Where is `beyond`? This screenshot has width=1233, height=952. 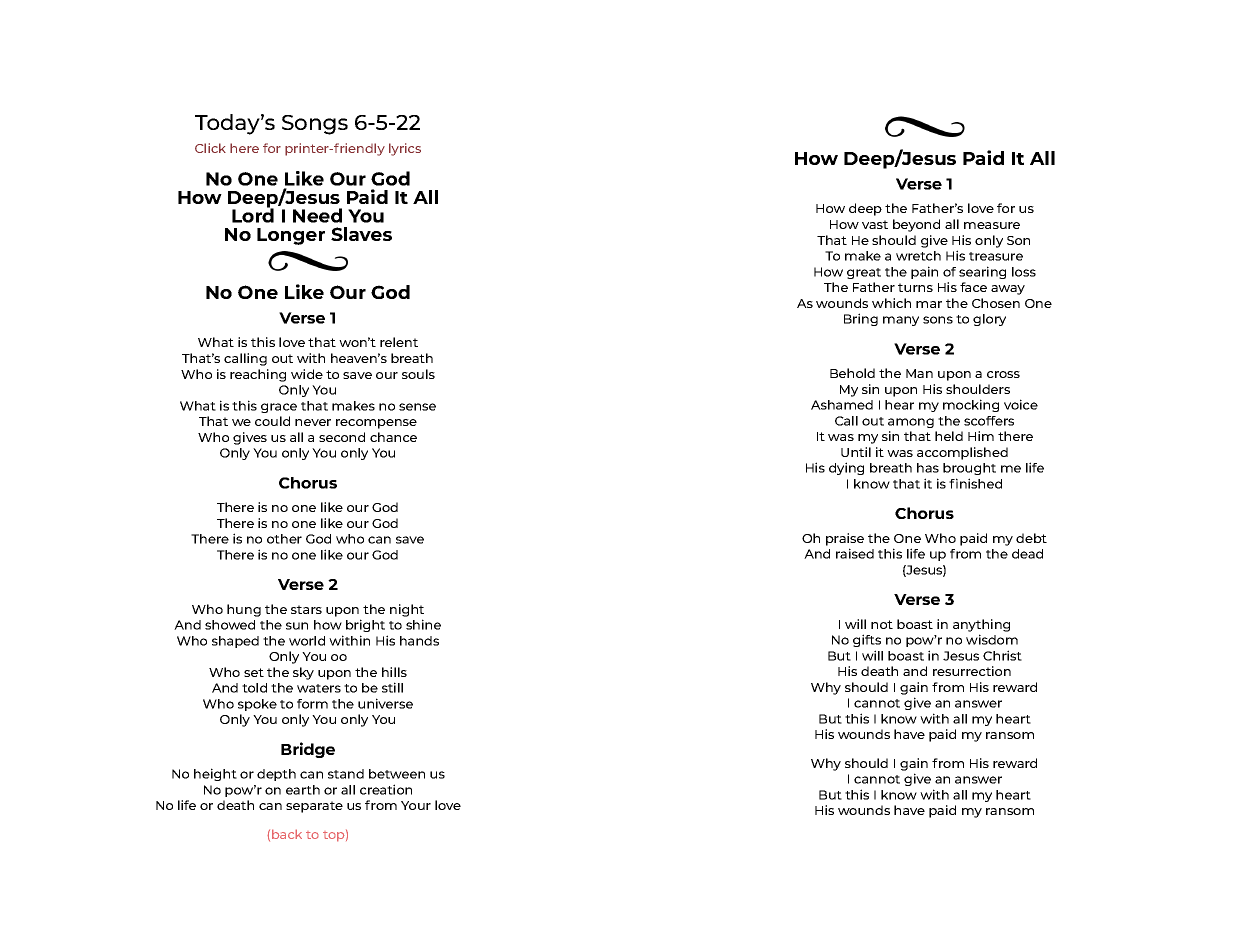
beyond is located at coordinates (916, 225).
